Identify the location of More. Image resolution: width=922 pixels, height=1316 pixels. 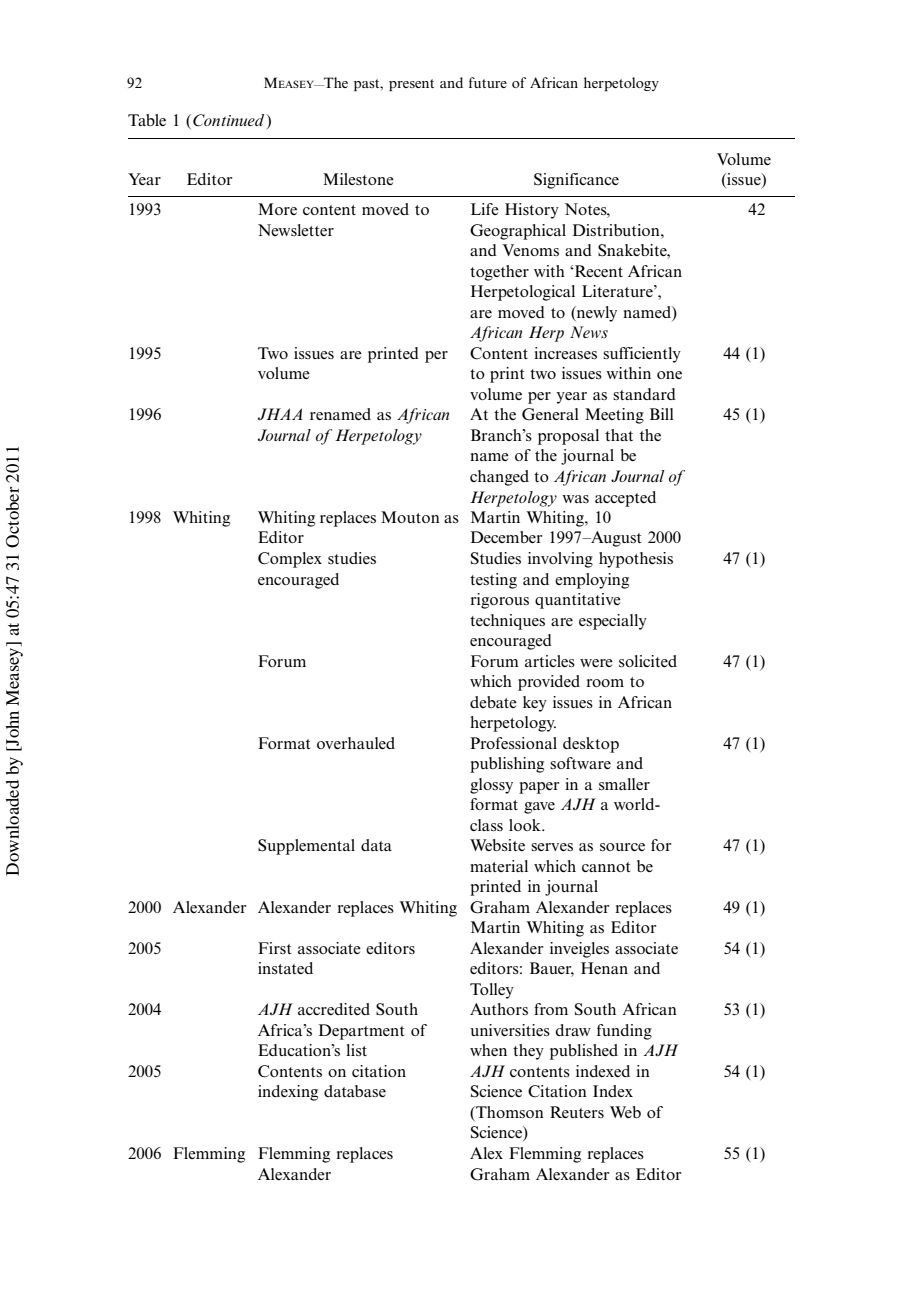
(277, 209).
